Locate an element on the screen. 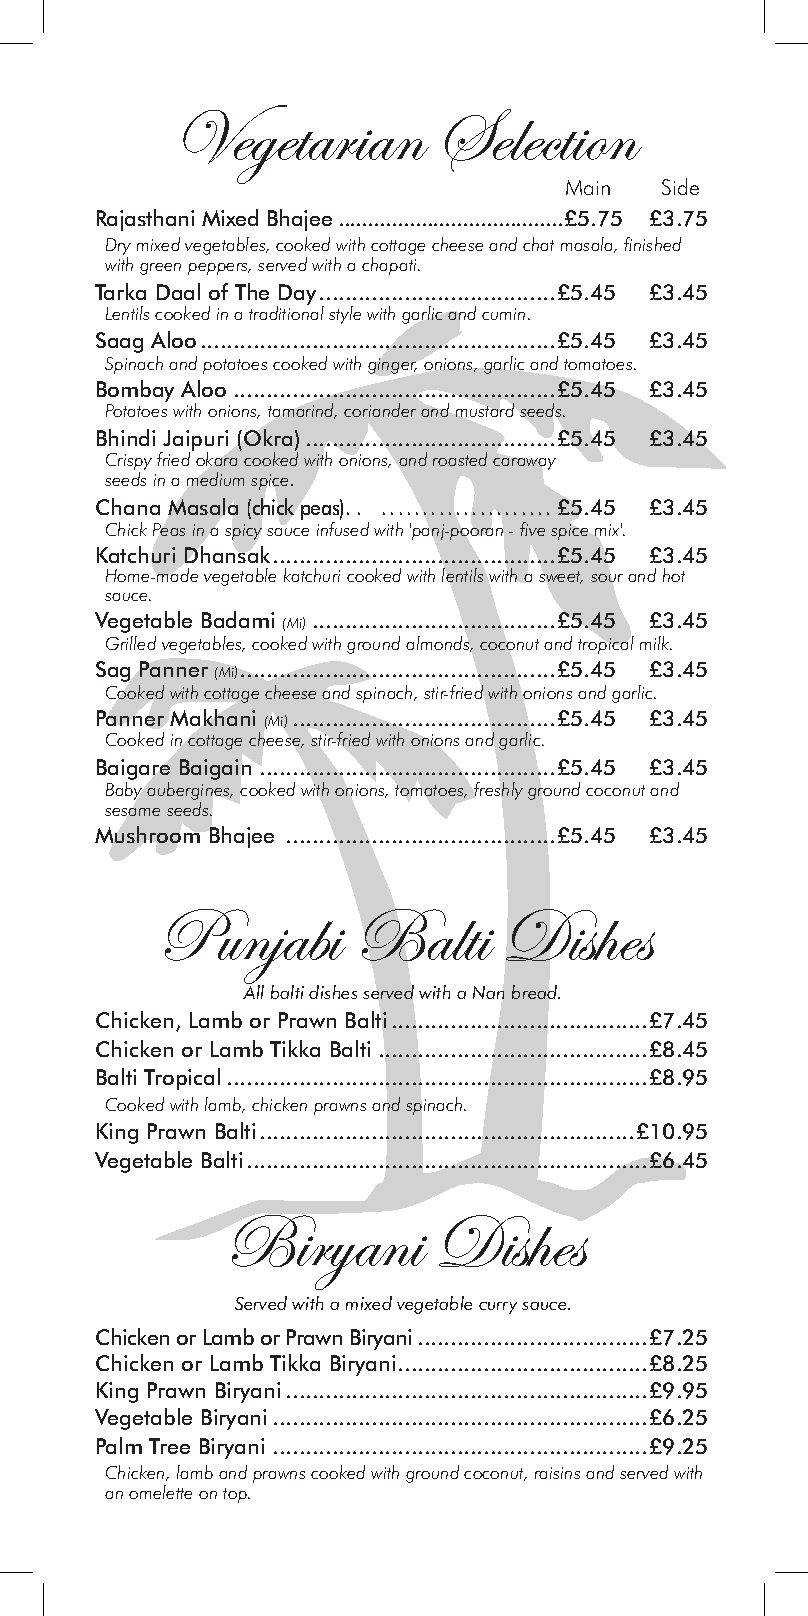 This screenshot has height=1616, width=808. Main is located at coordinates (588, 187).
